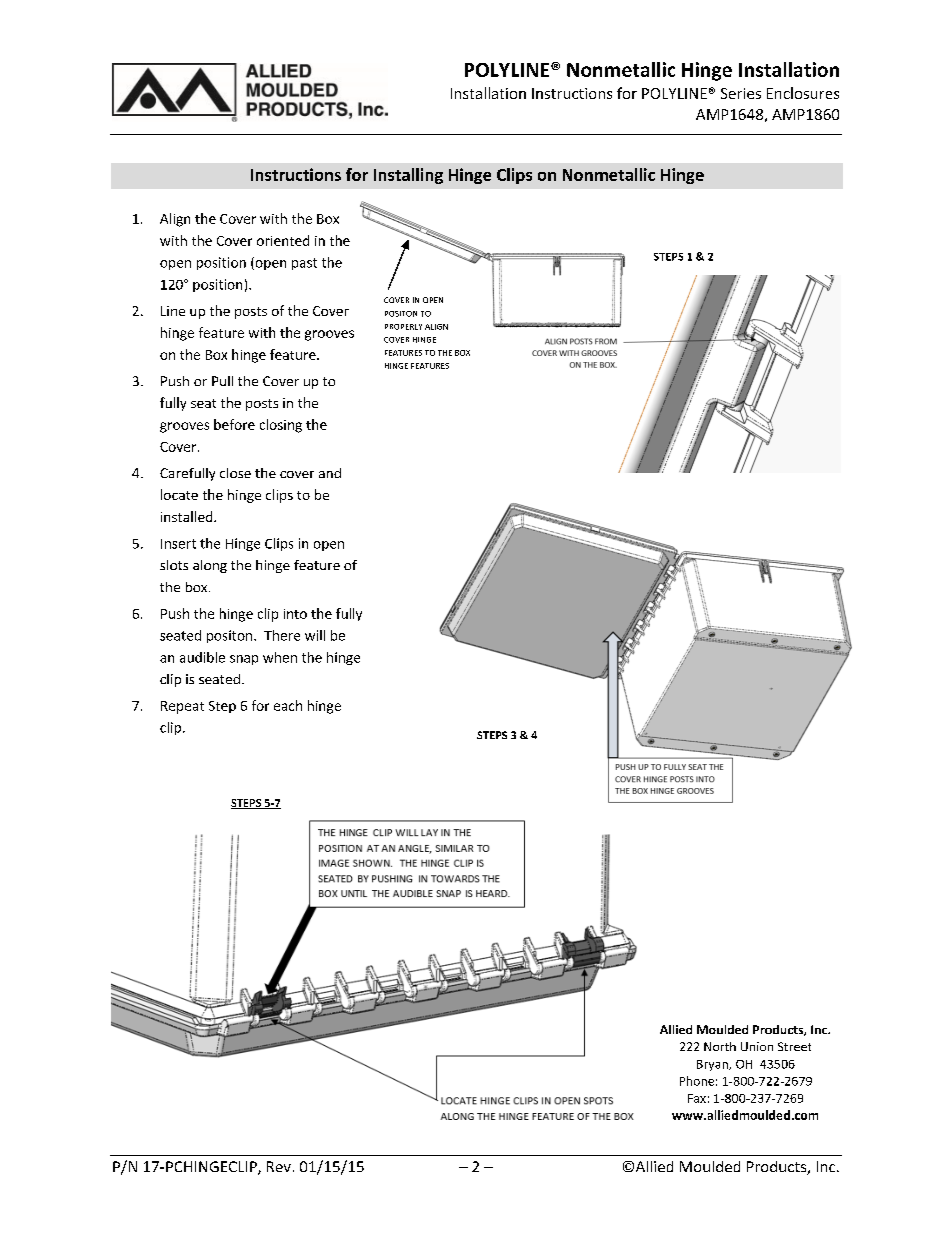 This screenshot has width=952, height=1233. What do you see at coordinates (408, 176) in the screenshot?
I see `Installing` at bounding box center [408, 176].
